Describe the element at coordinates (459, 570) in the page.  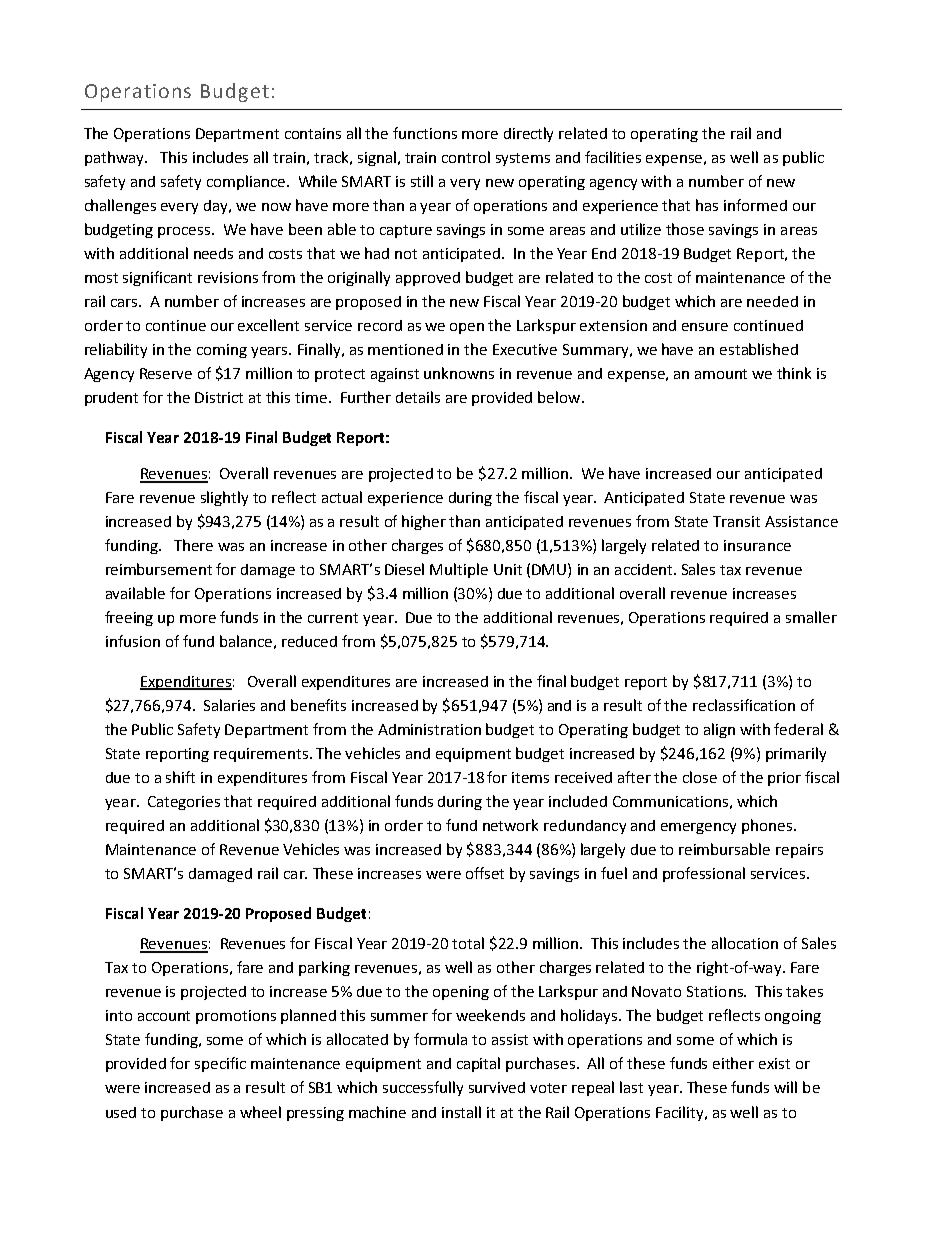
I see `Multiple` at that location.
